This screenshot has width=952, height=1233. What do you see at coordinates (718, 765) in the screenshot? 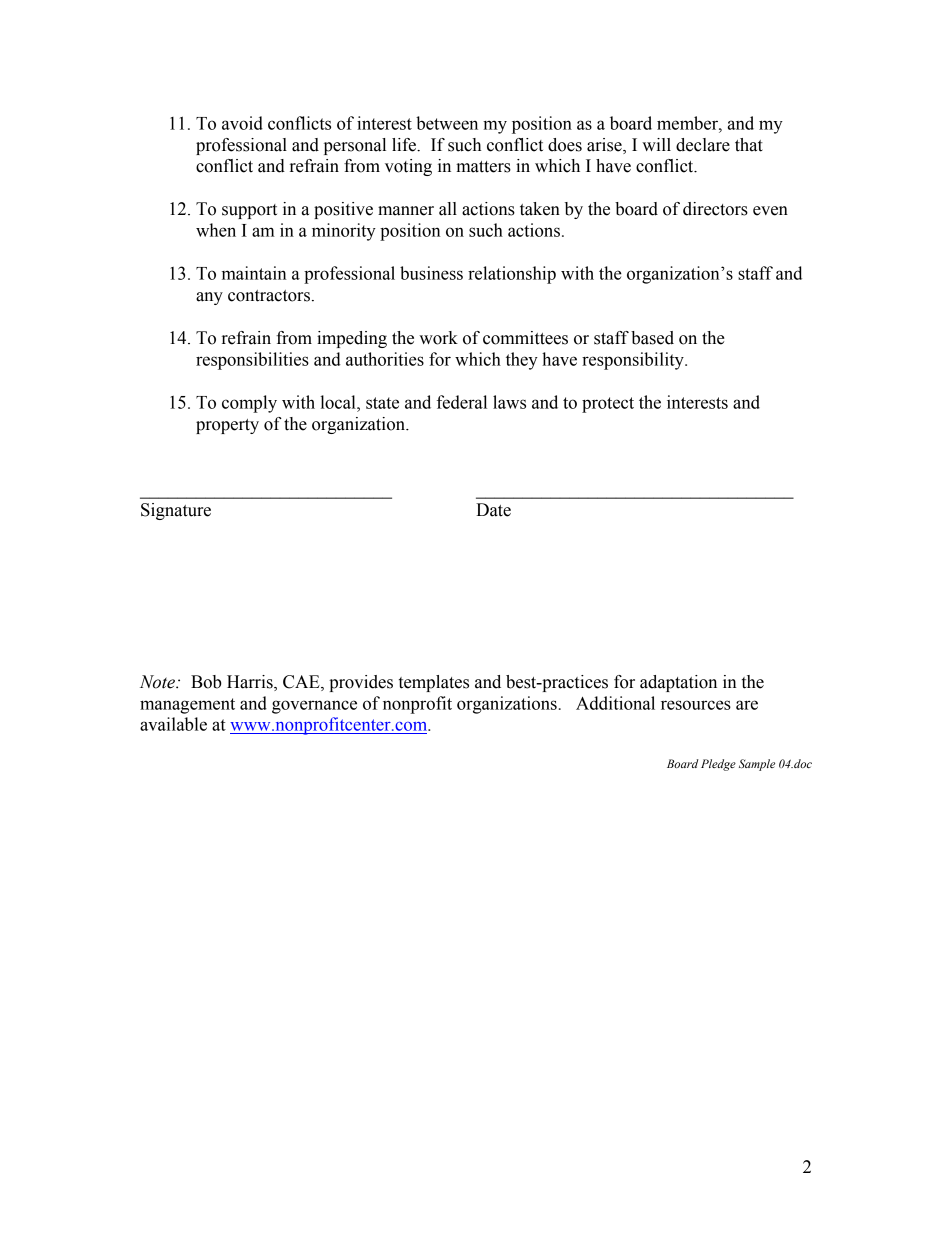
I see `Pledge` at bounding box center [718, 765].
